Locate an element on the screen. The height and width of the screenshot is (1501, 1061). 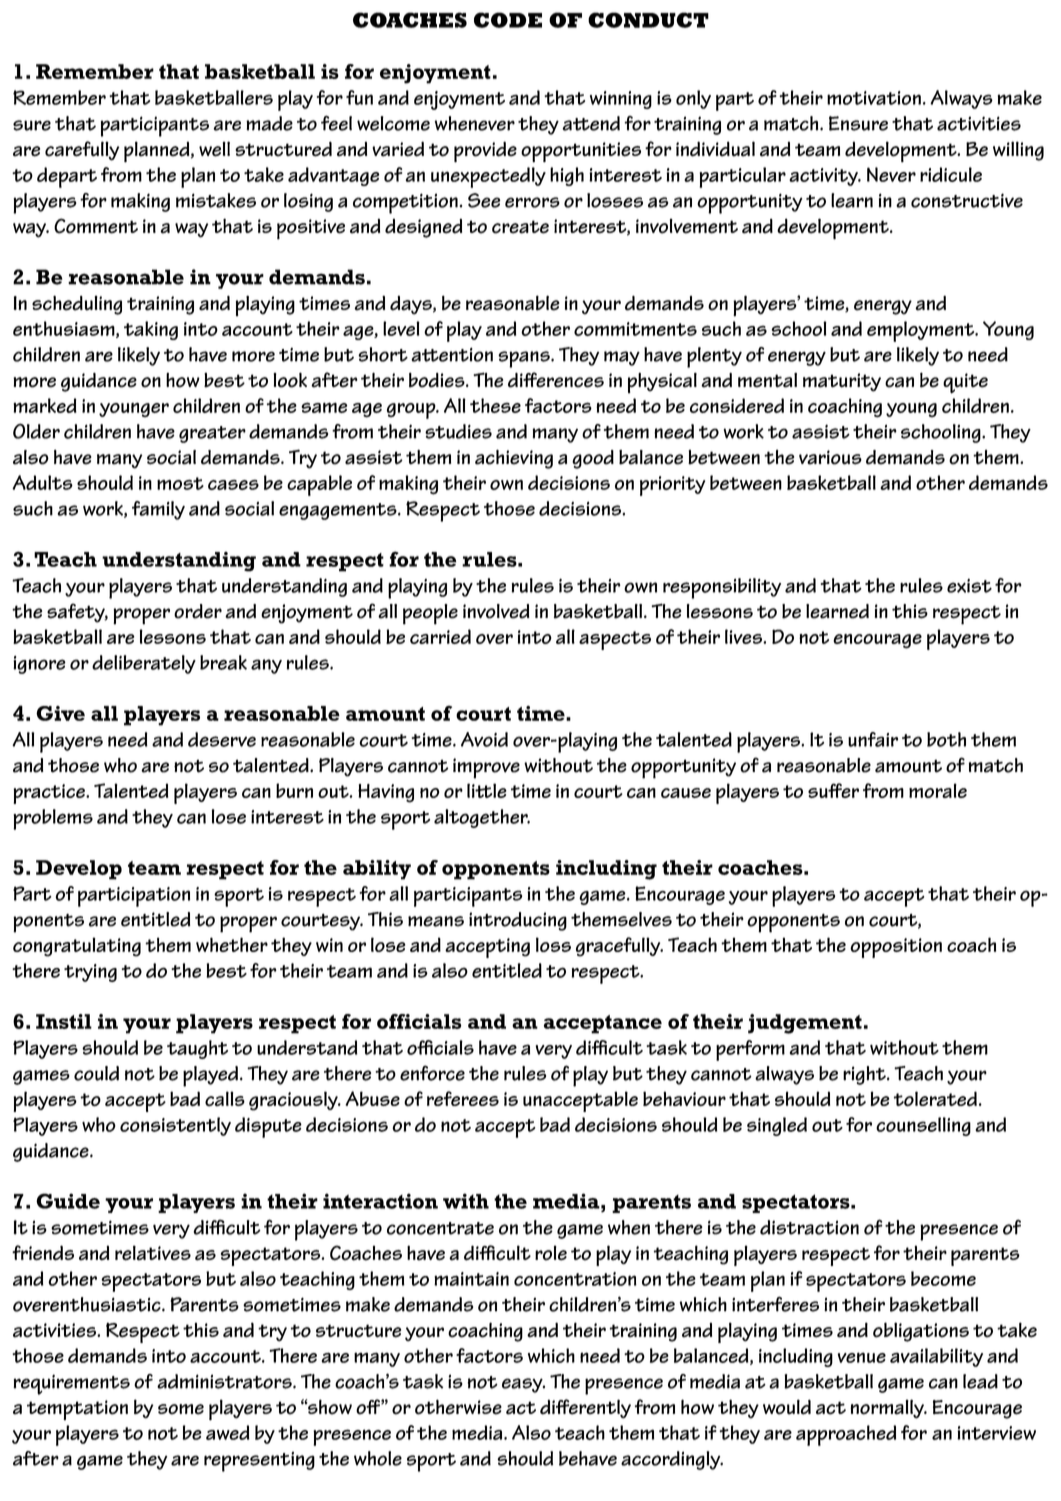
normally is located at coordinates (888, 1409).
